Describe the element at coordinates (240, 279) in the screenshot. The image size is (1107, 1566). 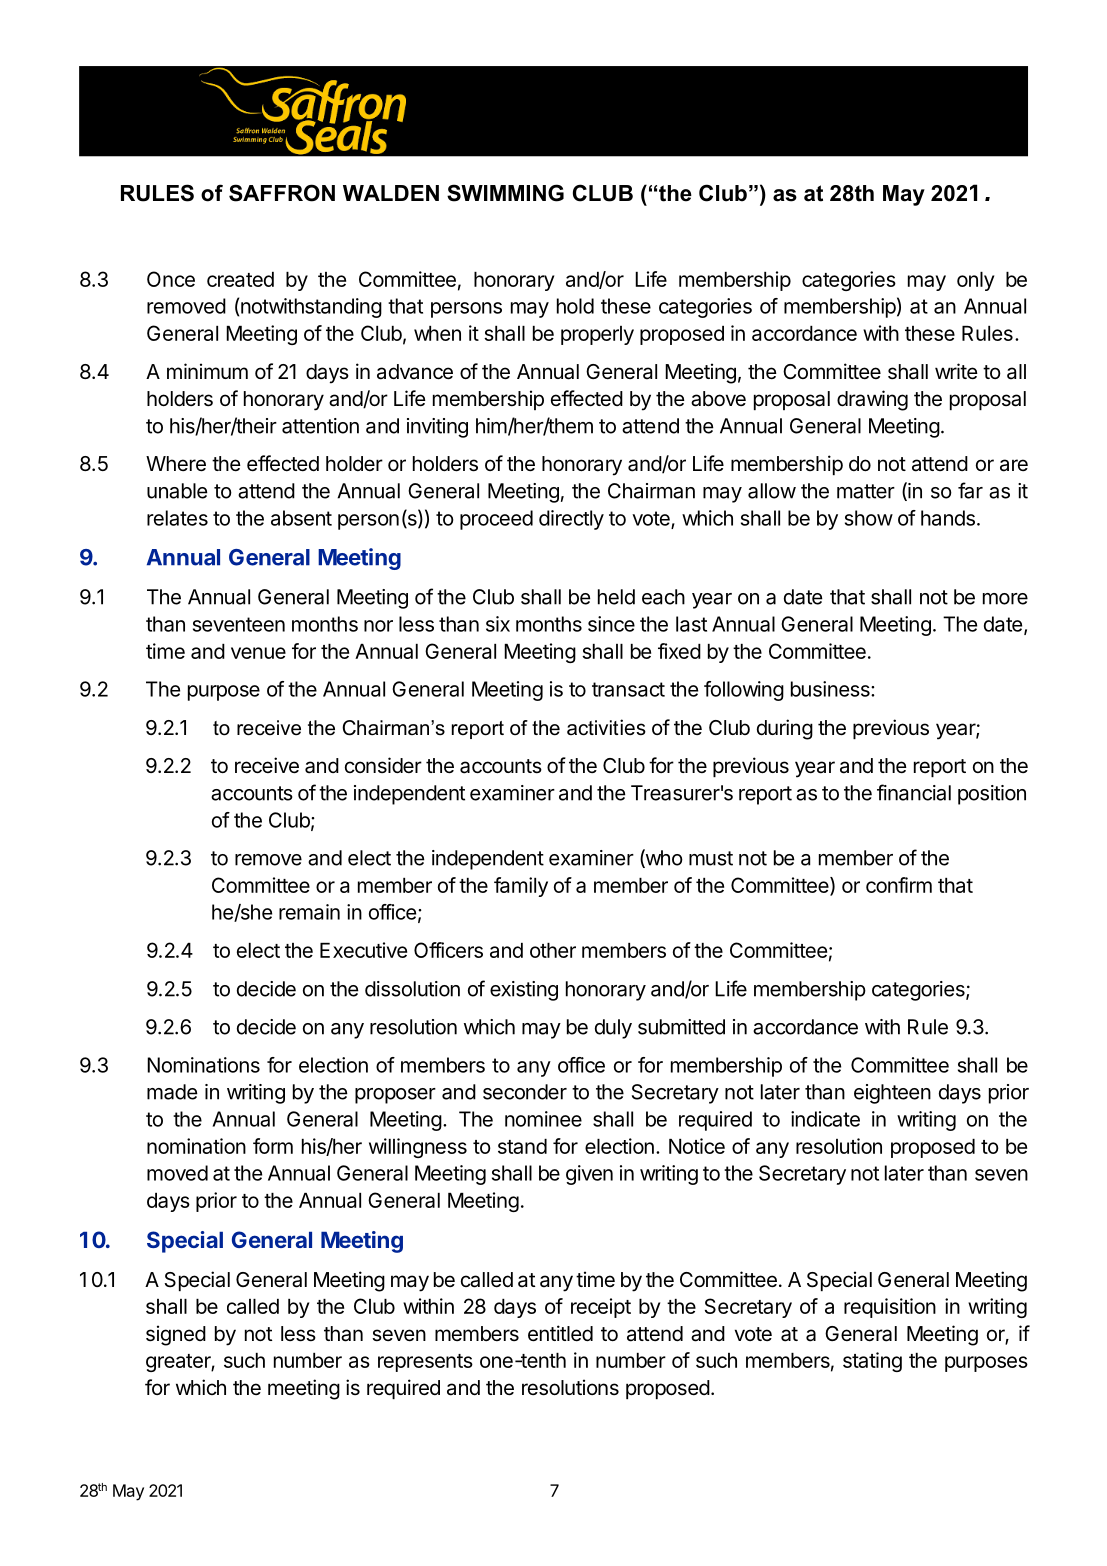
I see `created` at that location.
